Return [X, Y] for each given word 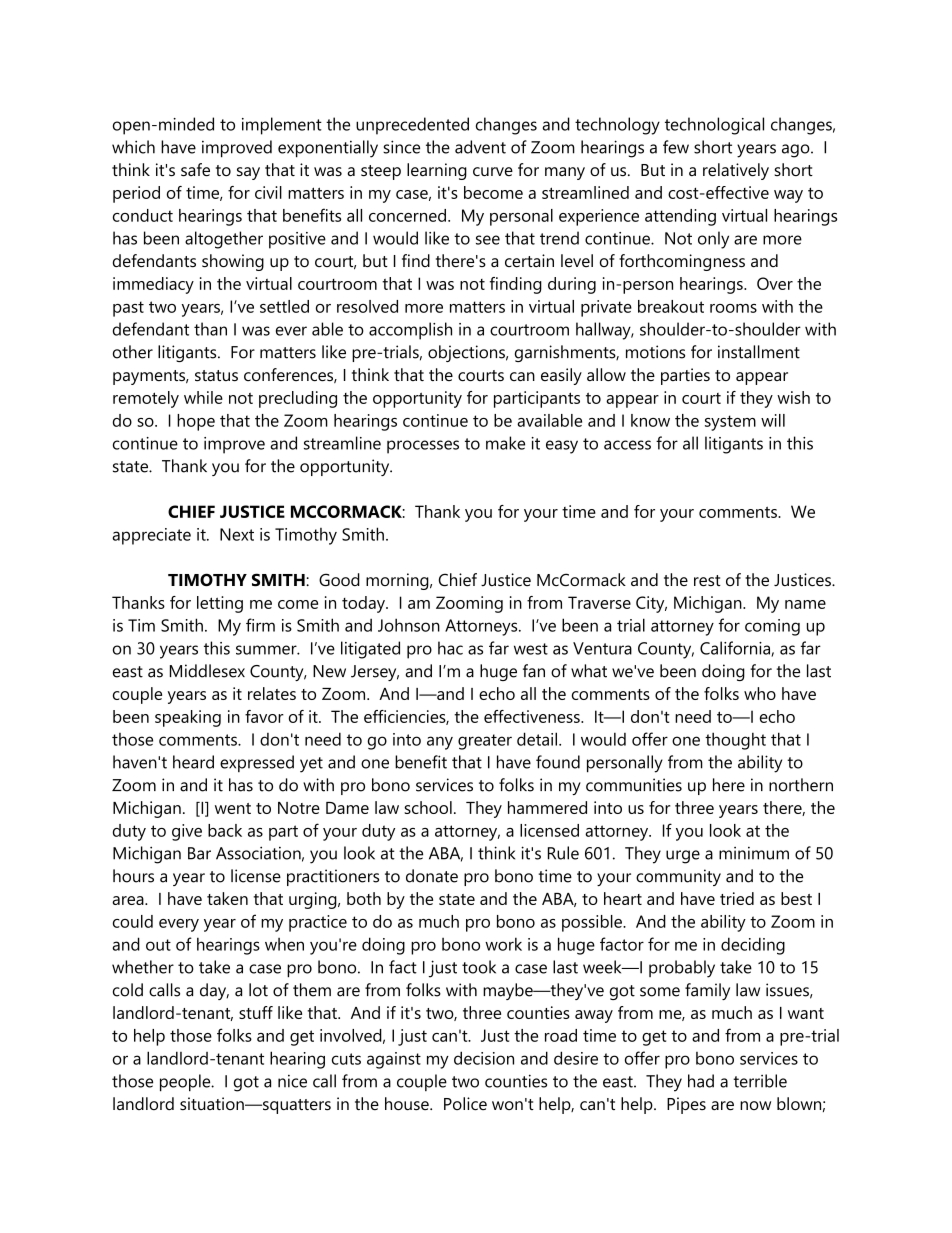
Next [237, 534]
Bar [199, 853]
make [505, 443]
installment [759, 352]
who [760, 693]
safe [195, 170]
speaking [188, 718]
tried [737, 898]
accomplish [410, 331]
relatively [736, 171]
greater [485, 742]
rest [707, 580]
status [216, 376]
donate [432, 876]
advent [480, 147]
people [186, 1083]
